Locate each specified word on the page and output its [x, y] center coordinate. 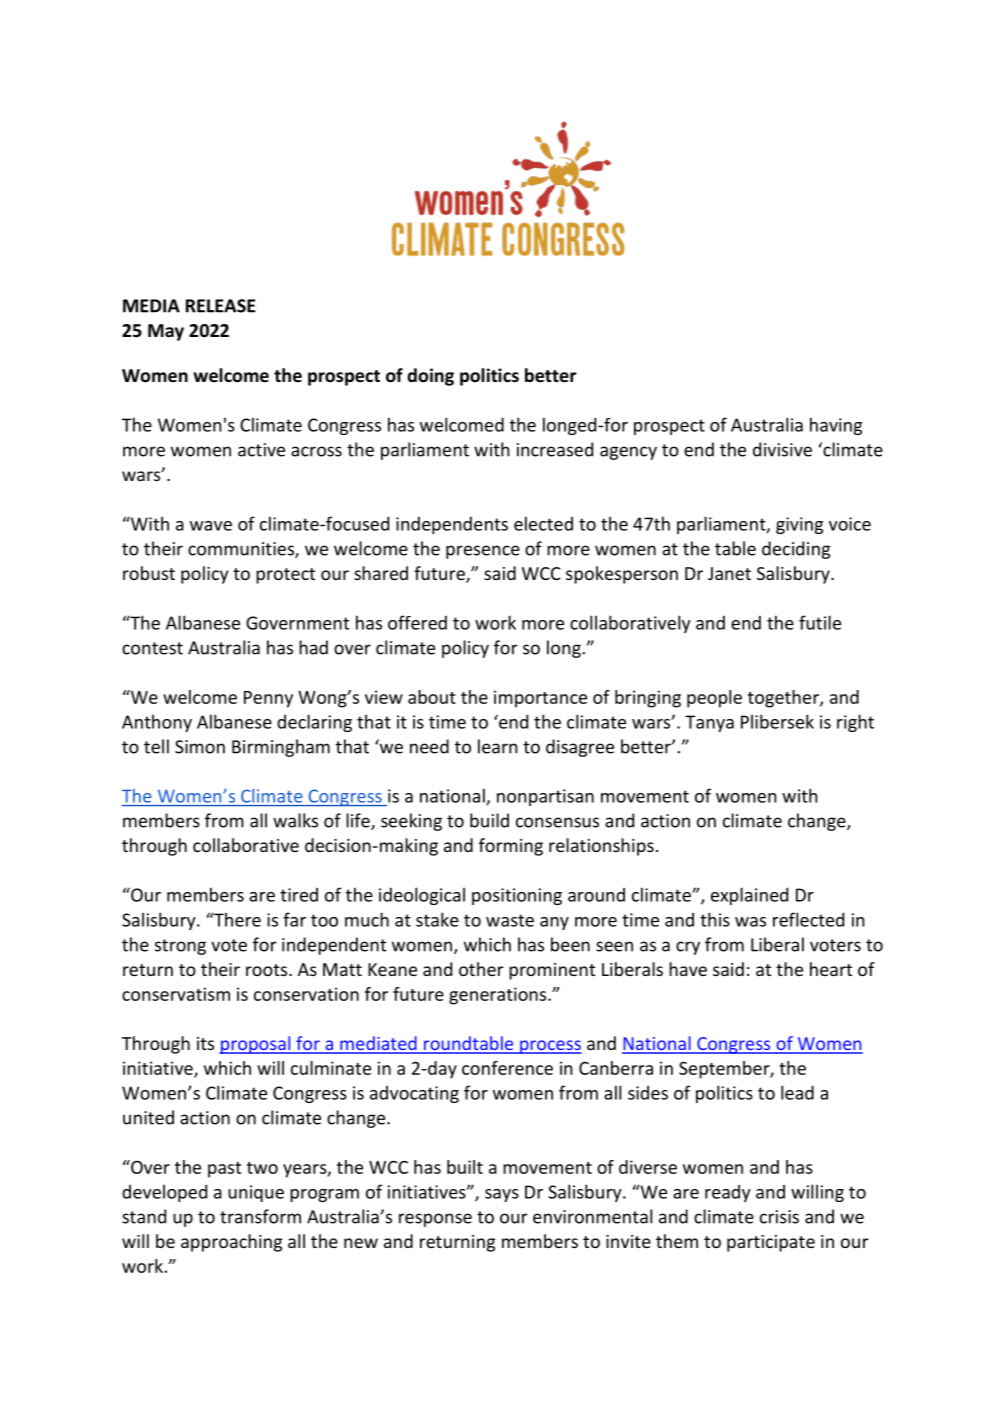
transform [260, 1216]
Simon [200, 747]
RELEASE [221, 306]
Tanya [709, 723]
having [836, 426]
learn [497, 746]
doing [430, 377]
